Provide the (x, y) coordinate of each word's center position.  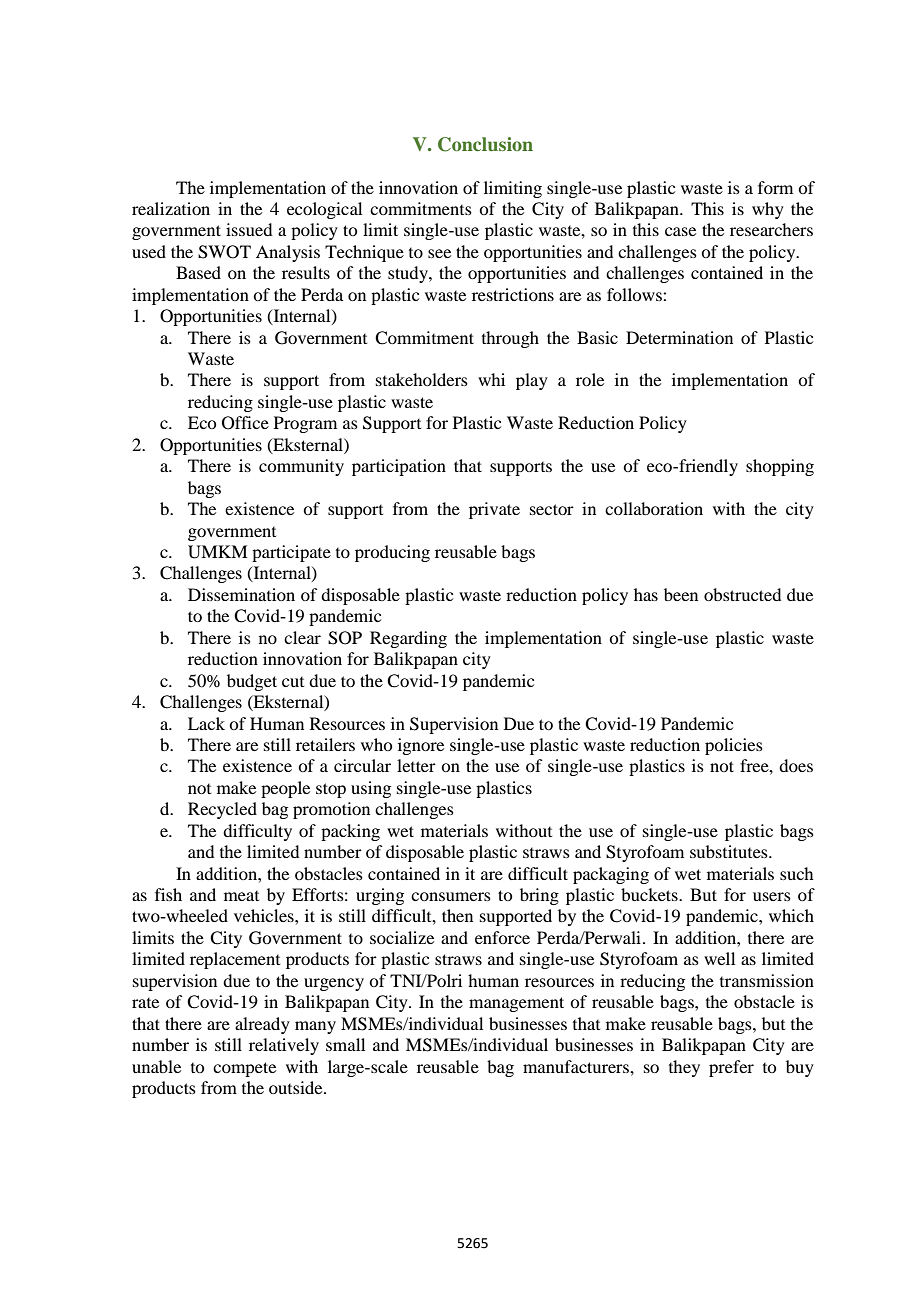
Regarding (408, 639)
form (775, 187)
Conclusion (485, 144)
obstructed (742, 594)
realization (171, 208)
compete (244, 1069)
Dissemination (241, 594)
